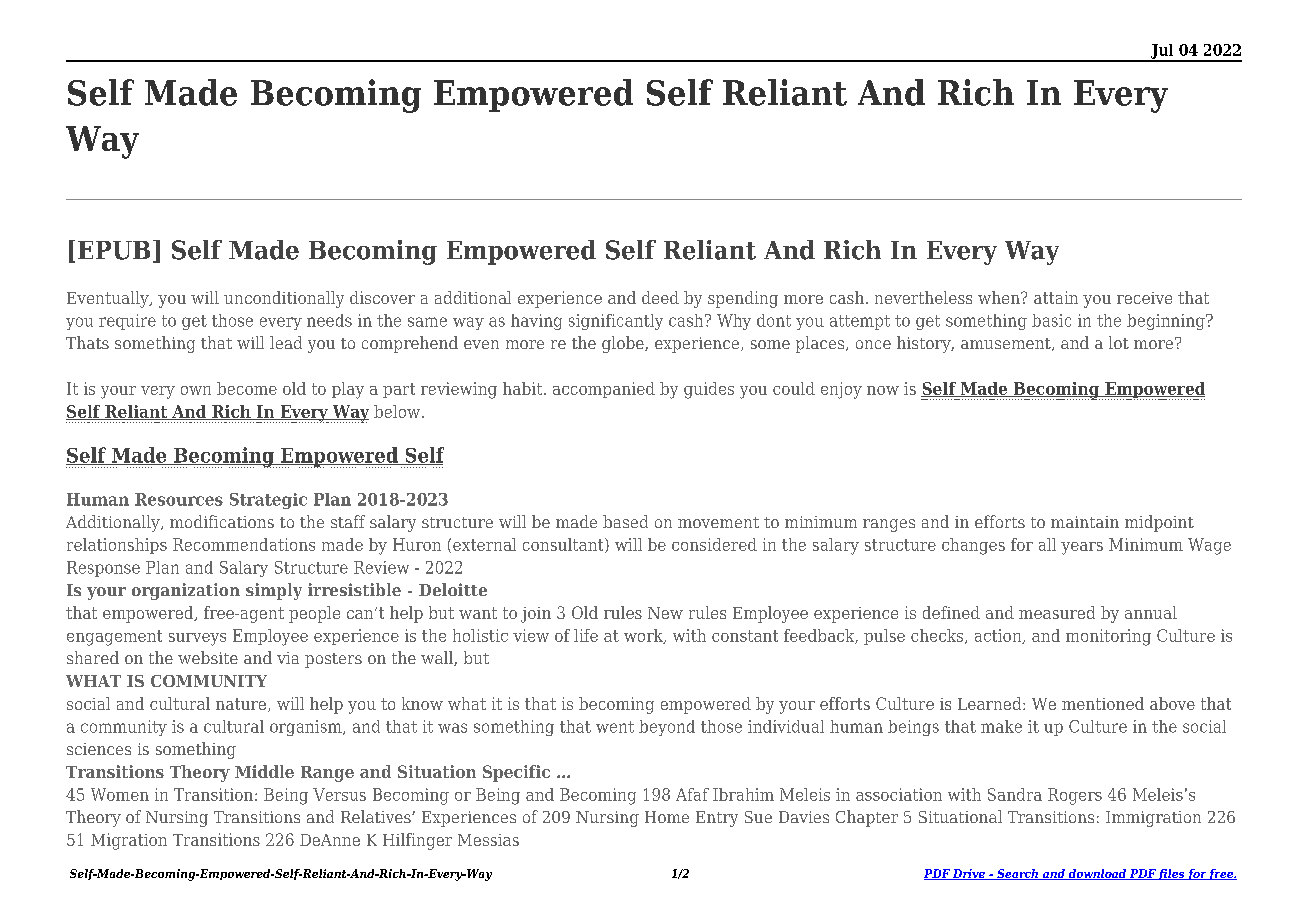  Describe the element at coordinates (286, 342) in the screenshot. I see `lead` at that location.
